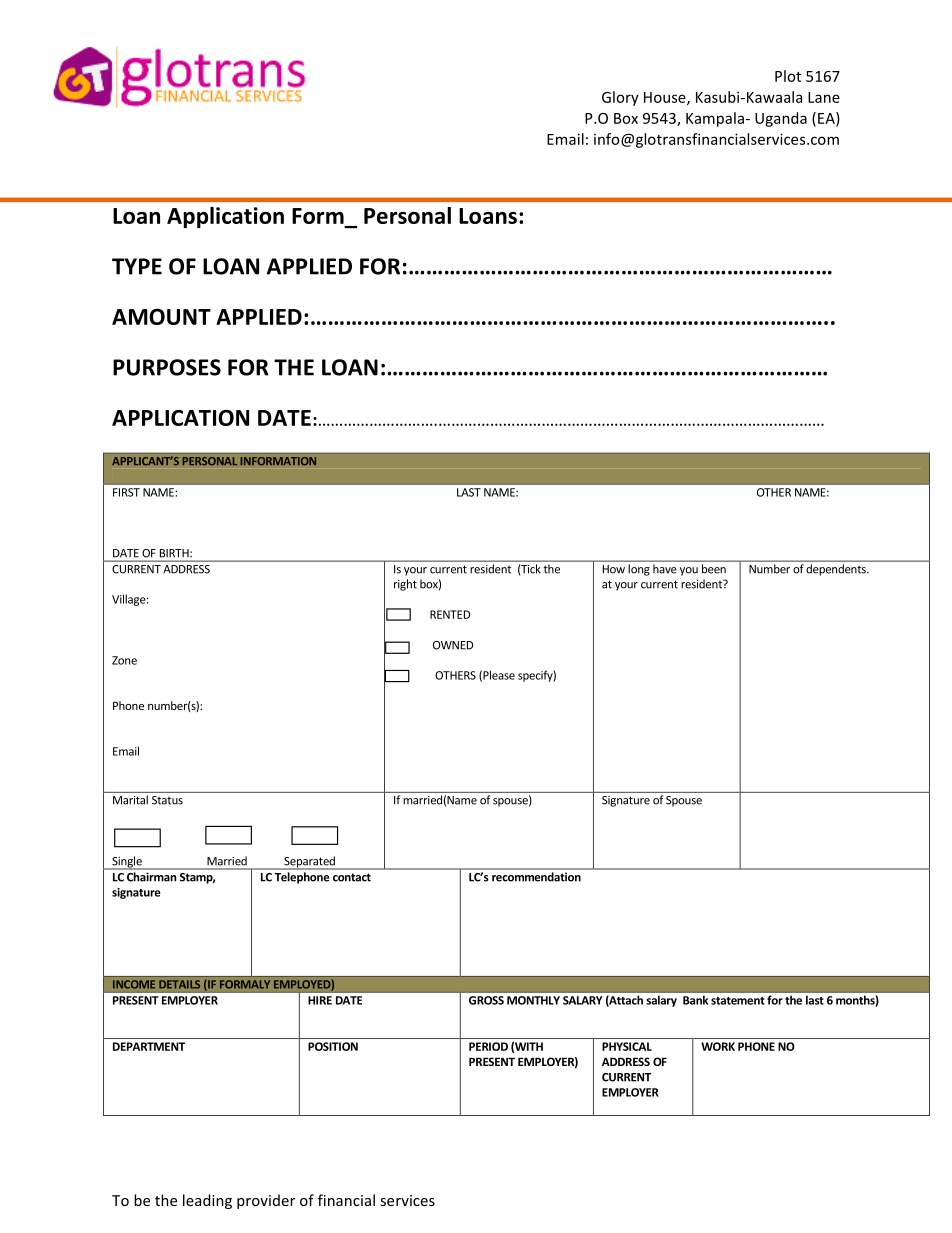 This screenshot has height=1233, width=952. Describe the element at coordinates (488, 1046) in the screenshot. I see `PERIOD` at that location.
